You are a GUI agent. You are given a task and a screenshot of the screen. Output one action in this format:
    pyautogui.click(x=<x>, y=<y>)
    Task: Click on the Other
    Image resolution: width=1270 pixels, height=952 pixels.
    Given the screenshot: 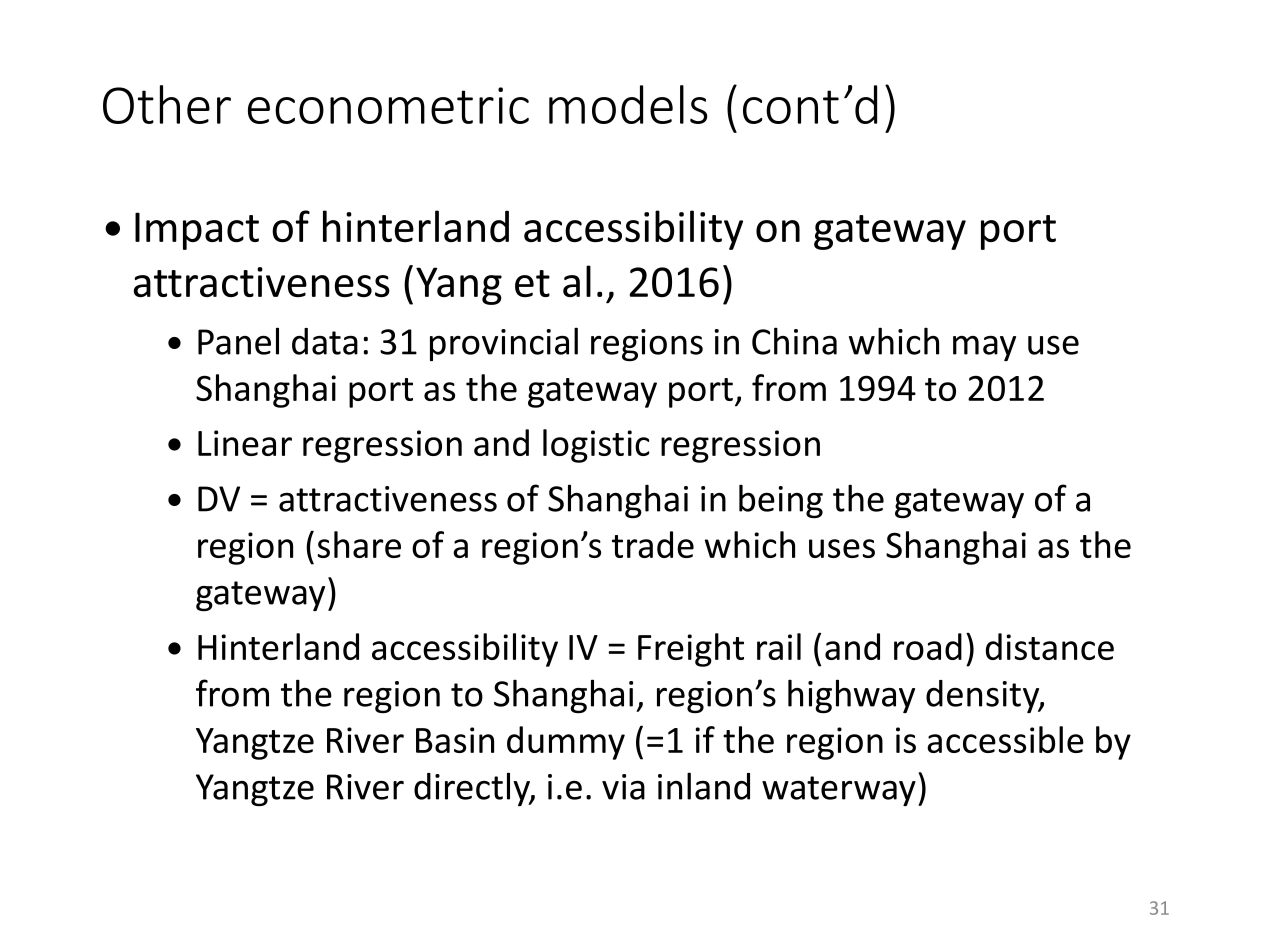 What is the action you would take?
    pyautogui.click(x=167, y=104)
